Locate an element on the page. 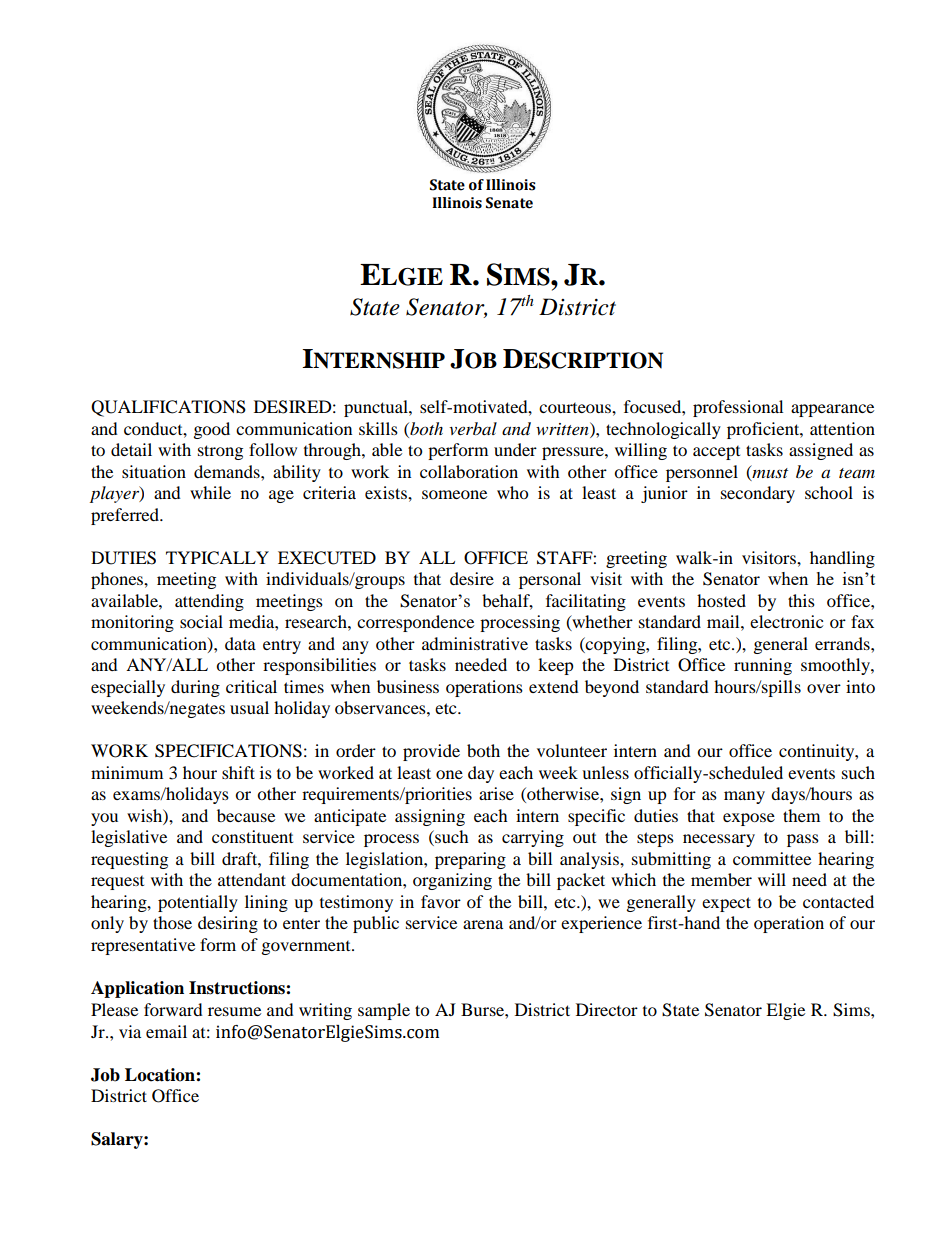 The image size is (952, 1233). Location is located at coordinates (161, 1075).
